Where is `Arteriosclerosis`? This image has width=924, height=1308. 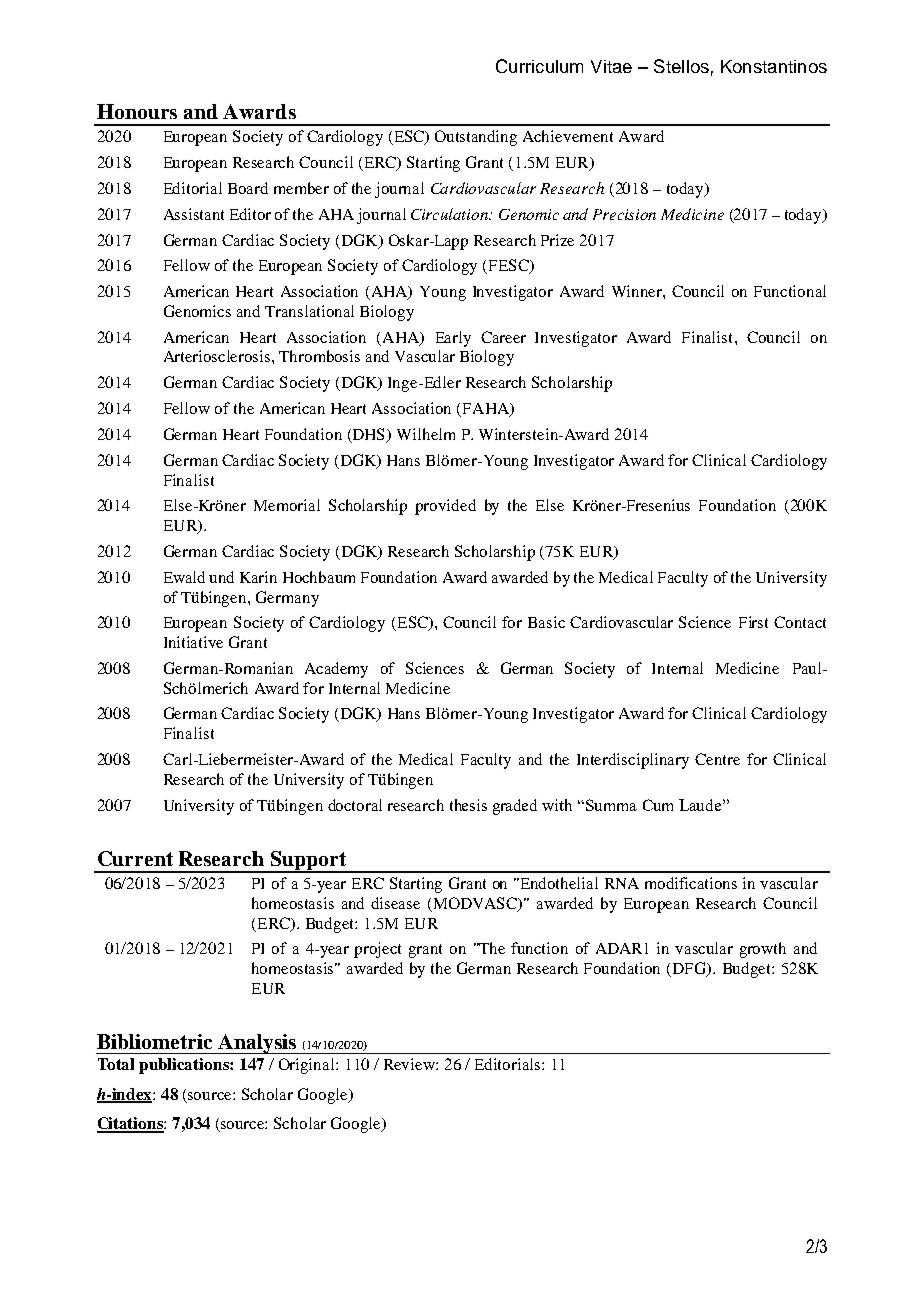 Arteriosclerosis is located at coordinates (218, 356).
